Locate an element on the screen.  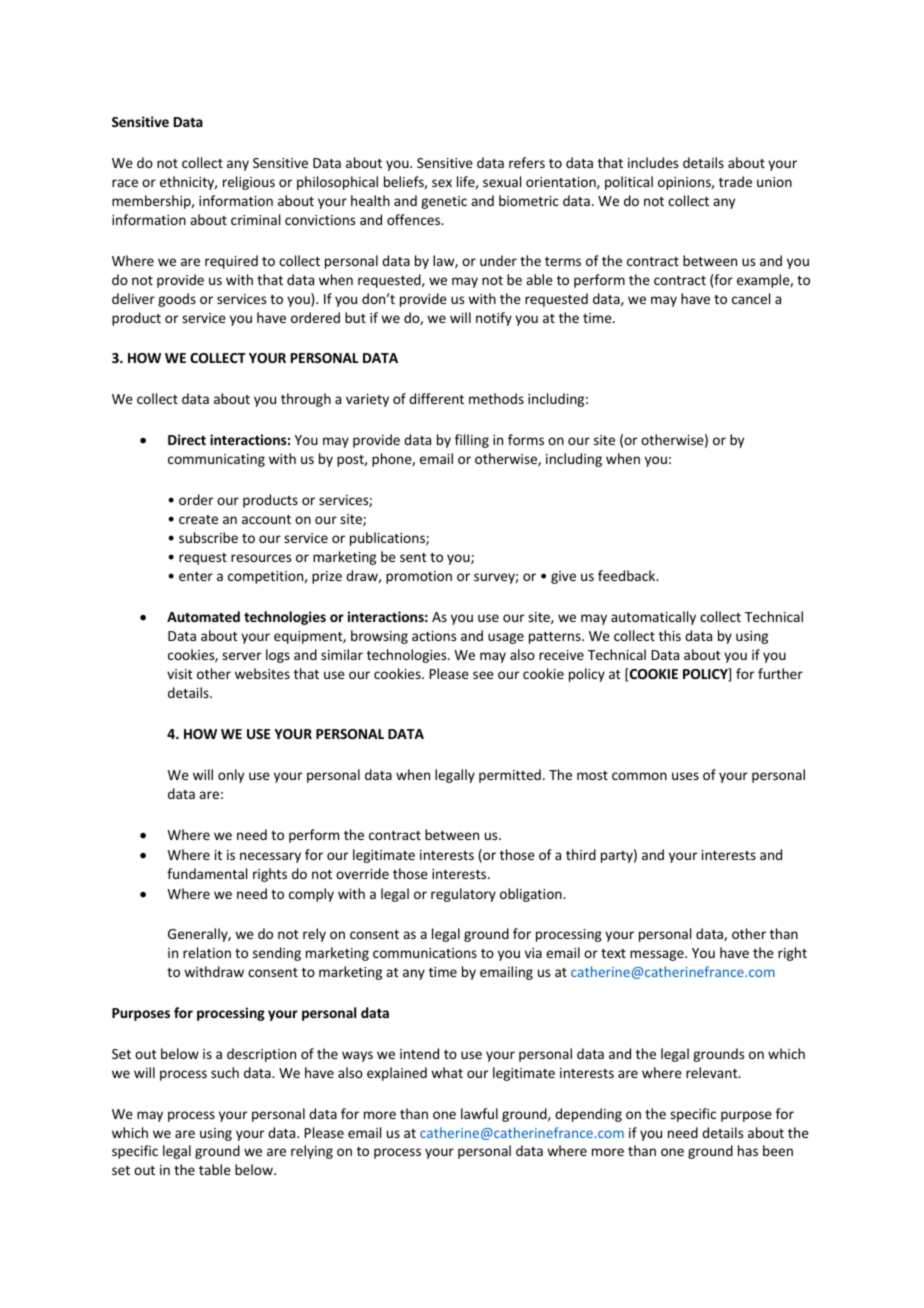
Direct is located at coordinates (187, 439).
